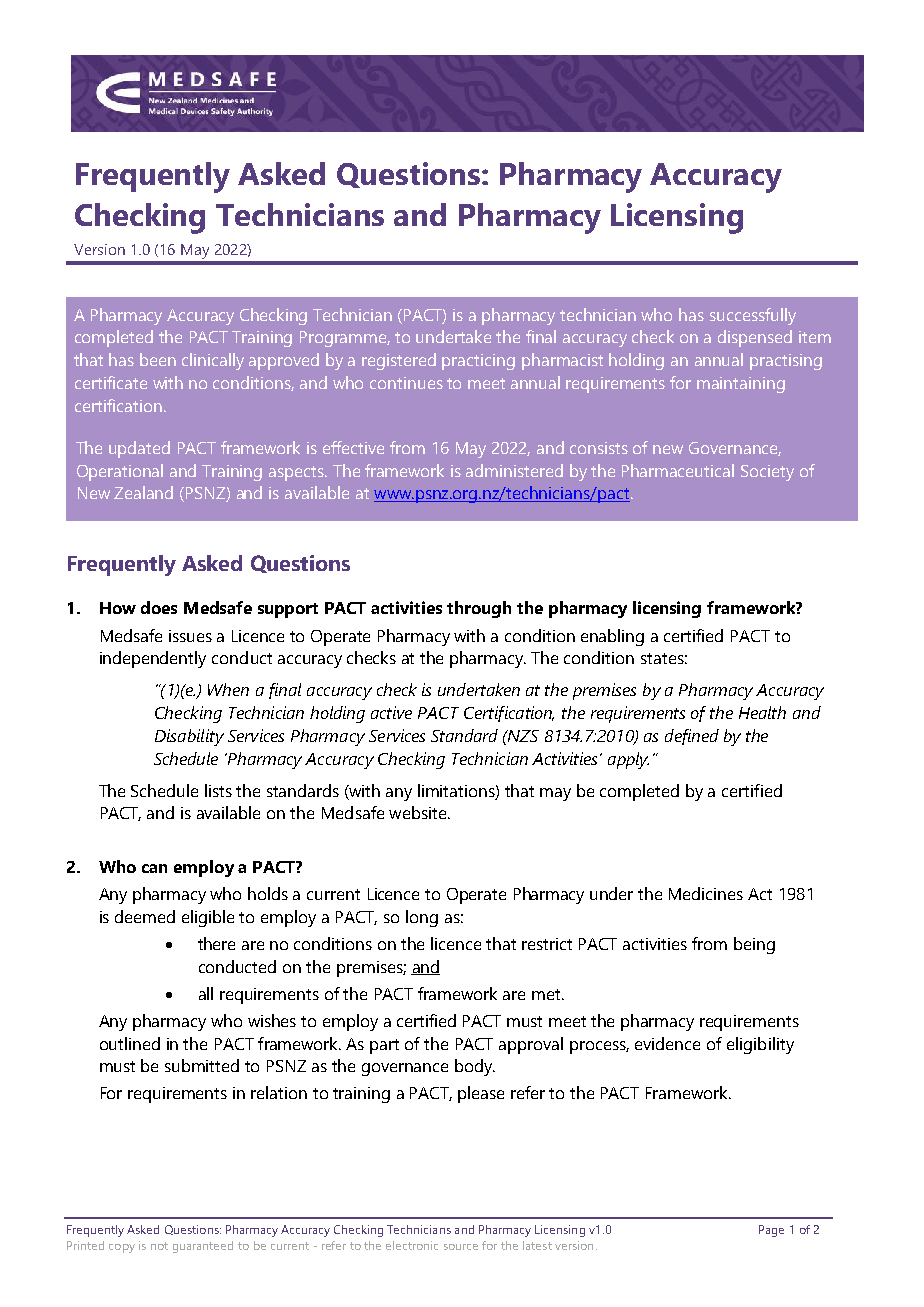 This document has height=1307, width=924. I want to click on issues, so click(190, 636).
